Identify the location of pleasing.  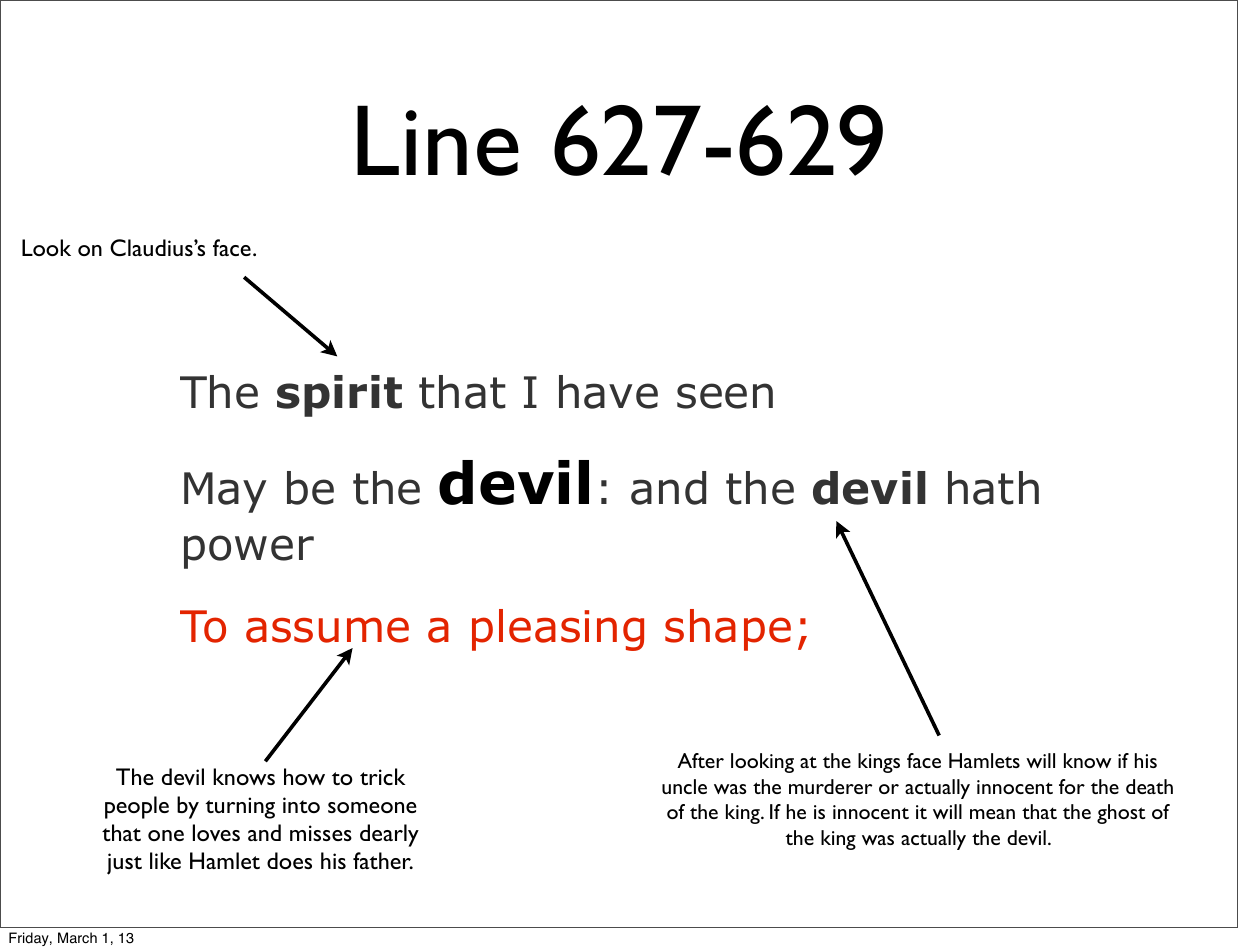
(558, 630).
